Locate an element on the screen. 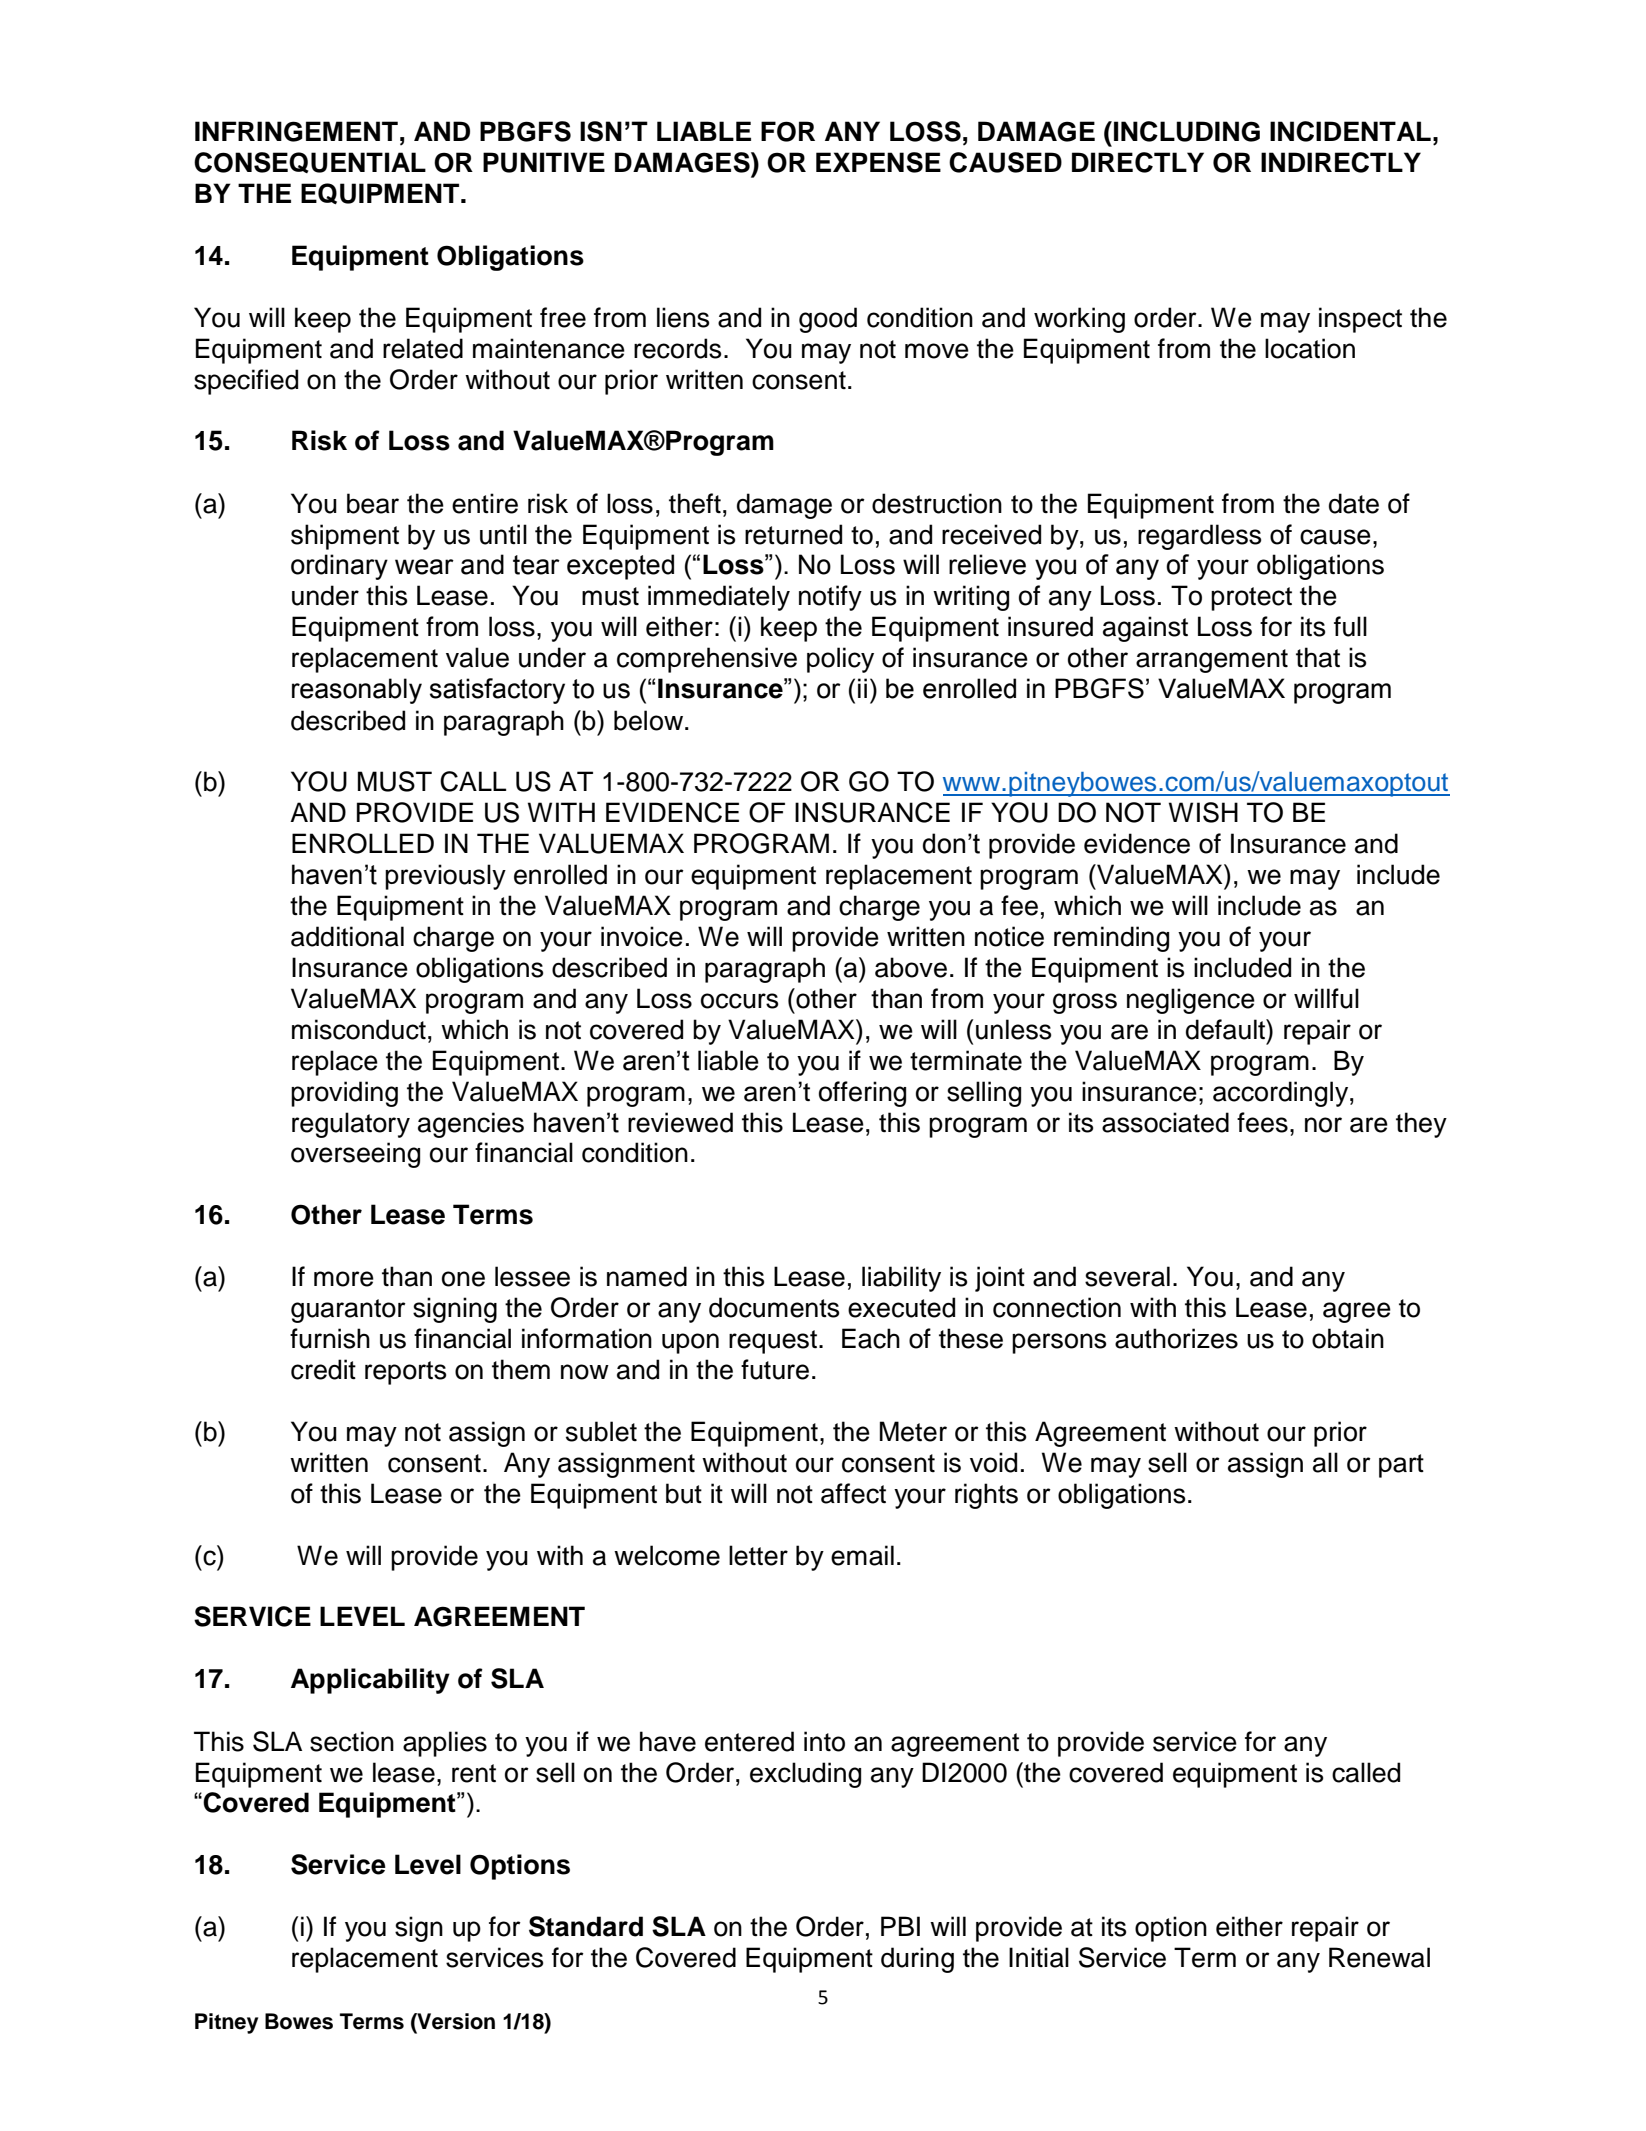 Image resolution: width=1646 pixels, height=2131 pixels. offering is located at coordinates (862, 1094).
